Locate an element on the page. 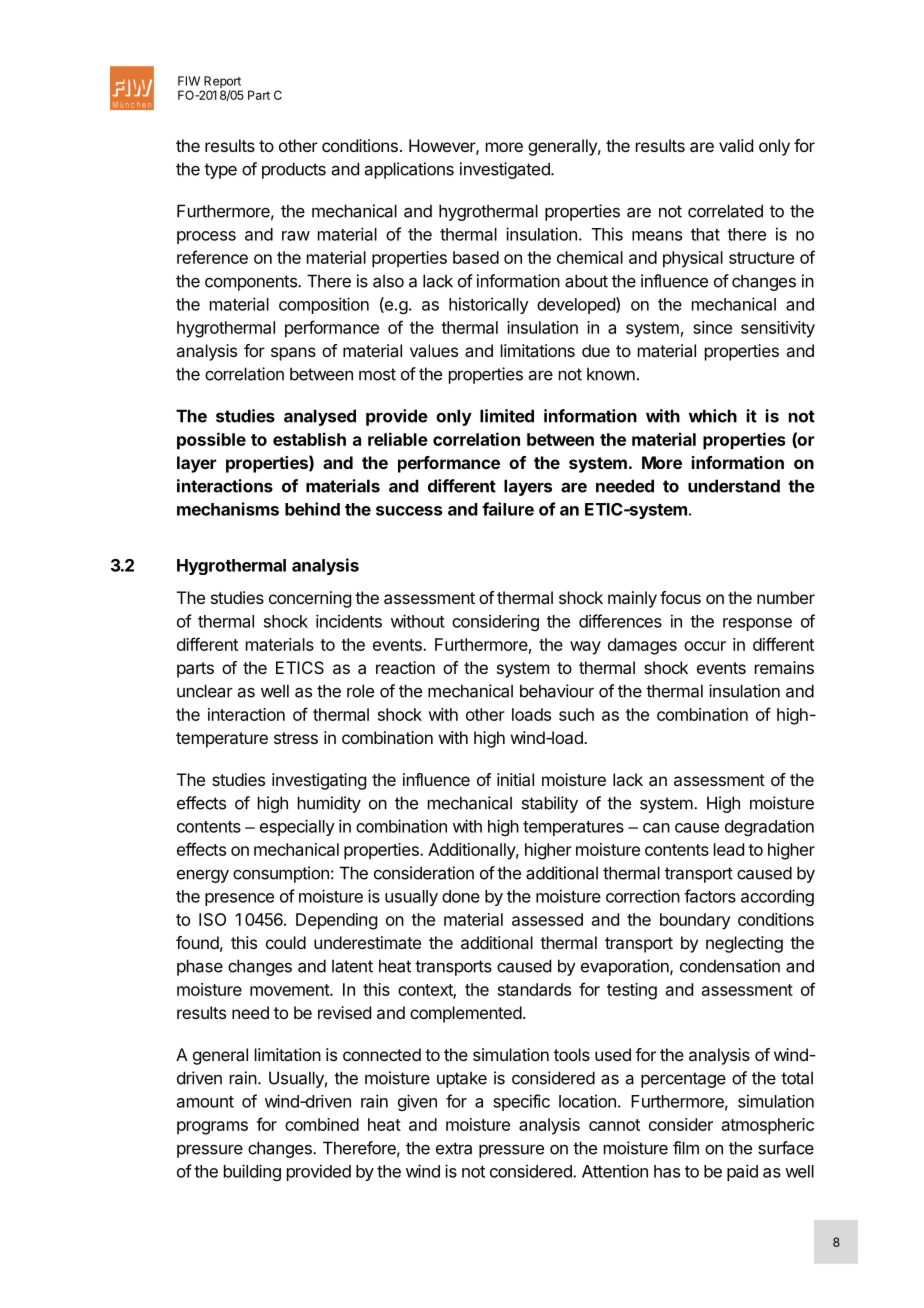  limited is located at coordinates (507, 416).
